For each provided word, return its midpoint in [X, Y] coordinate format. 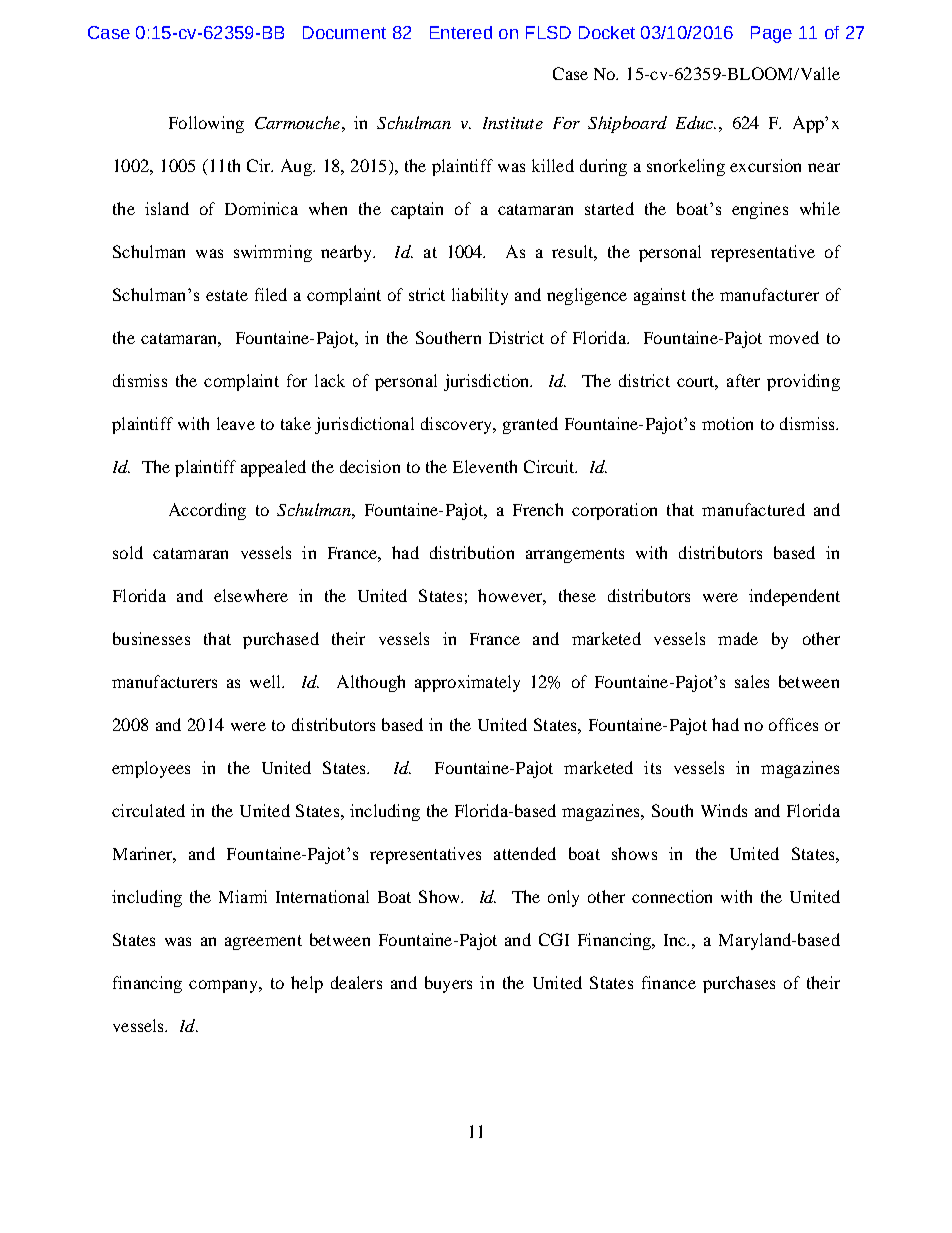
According [207, 511]
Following [206, 124]
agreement [263, 942]
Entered [461, 32]
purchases [739, 984]
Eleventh [485, 466]
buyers [448, 984]
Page [771, 34]
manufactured [753, 509]
